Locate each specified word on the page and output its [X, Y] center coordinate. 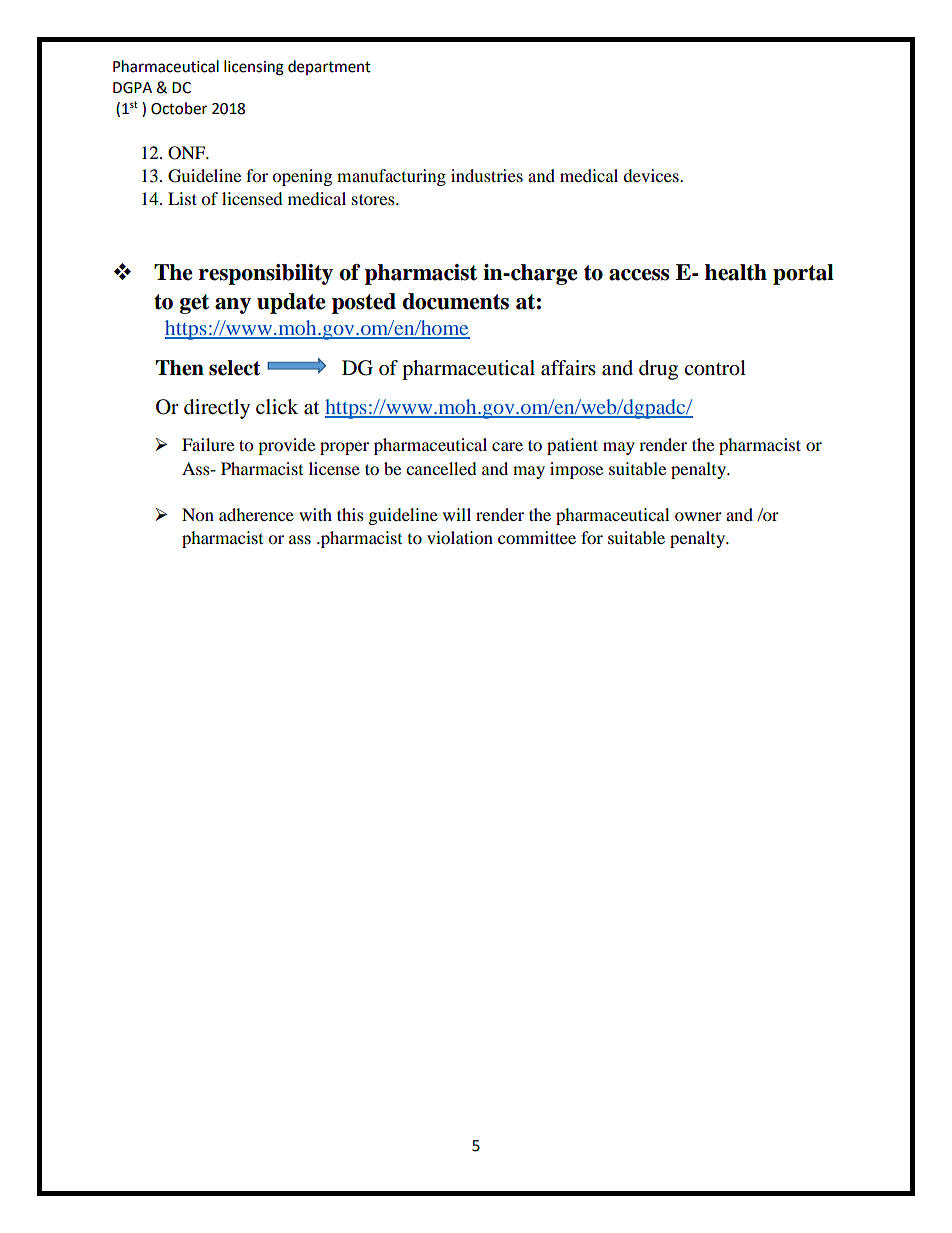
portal [803, 274]
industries [487, 175]
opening [302, 177]
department [329, 67]
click [277, 406]
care [507, 446]
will [457, 514]
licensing [254, 68]
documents [456, 301]
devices [652, 175]
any [233, 306]
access [639, 275]
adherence [256, 514]
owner [698, 516]
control [715, 368]
